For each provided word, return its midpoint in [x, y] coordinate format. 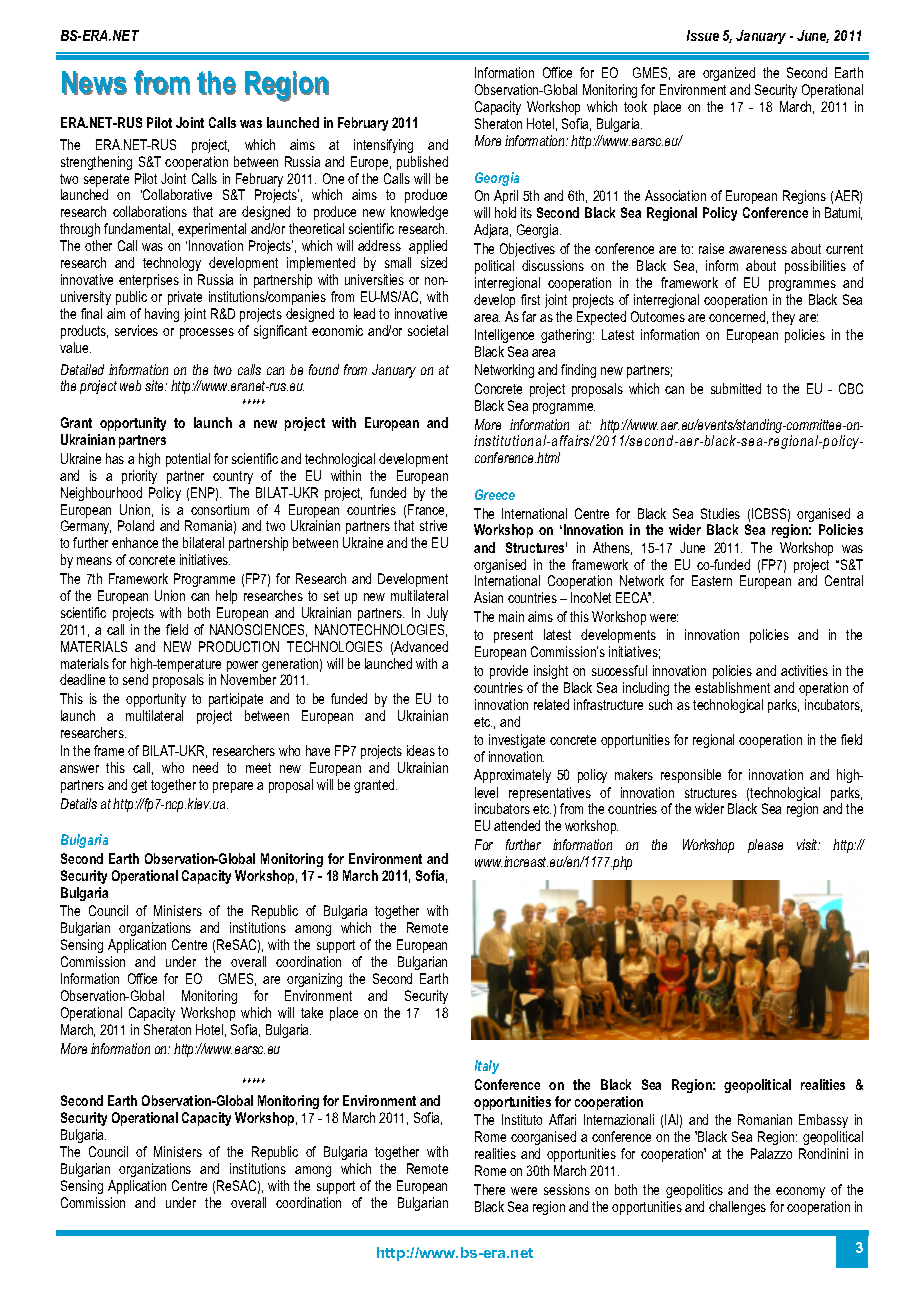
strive [433, 525]
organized [729, 74]
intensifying [383, 146]
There [489, 1189]
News [94, 83]
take [312, 1012]
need [205, 767]
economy [800, 1192]
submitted [736, 388]
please [765, 846]
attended [517, 825]
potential [188, 460]
